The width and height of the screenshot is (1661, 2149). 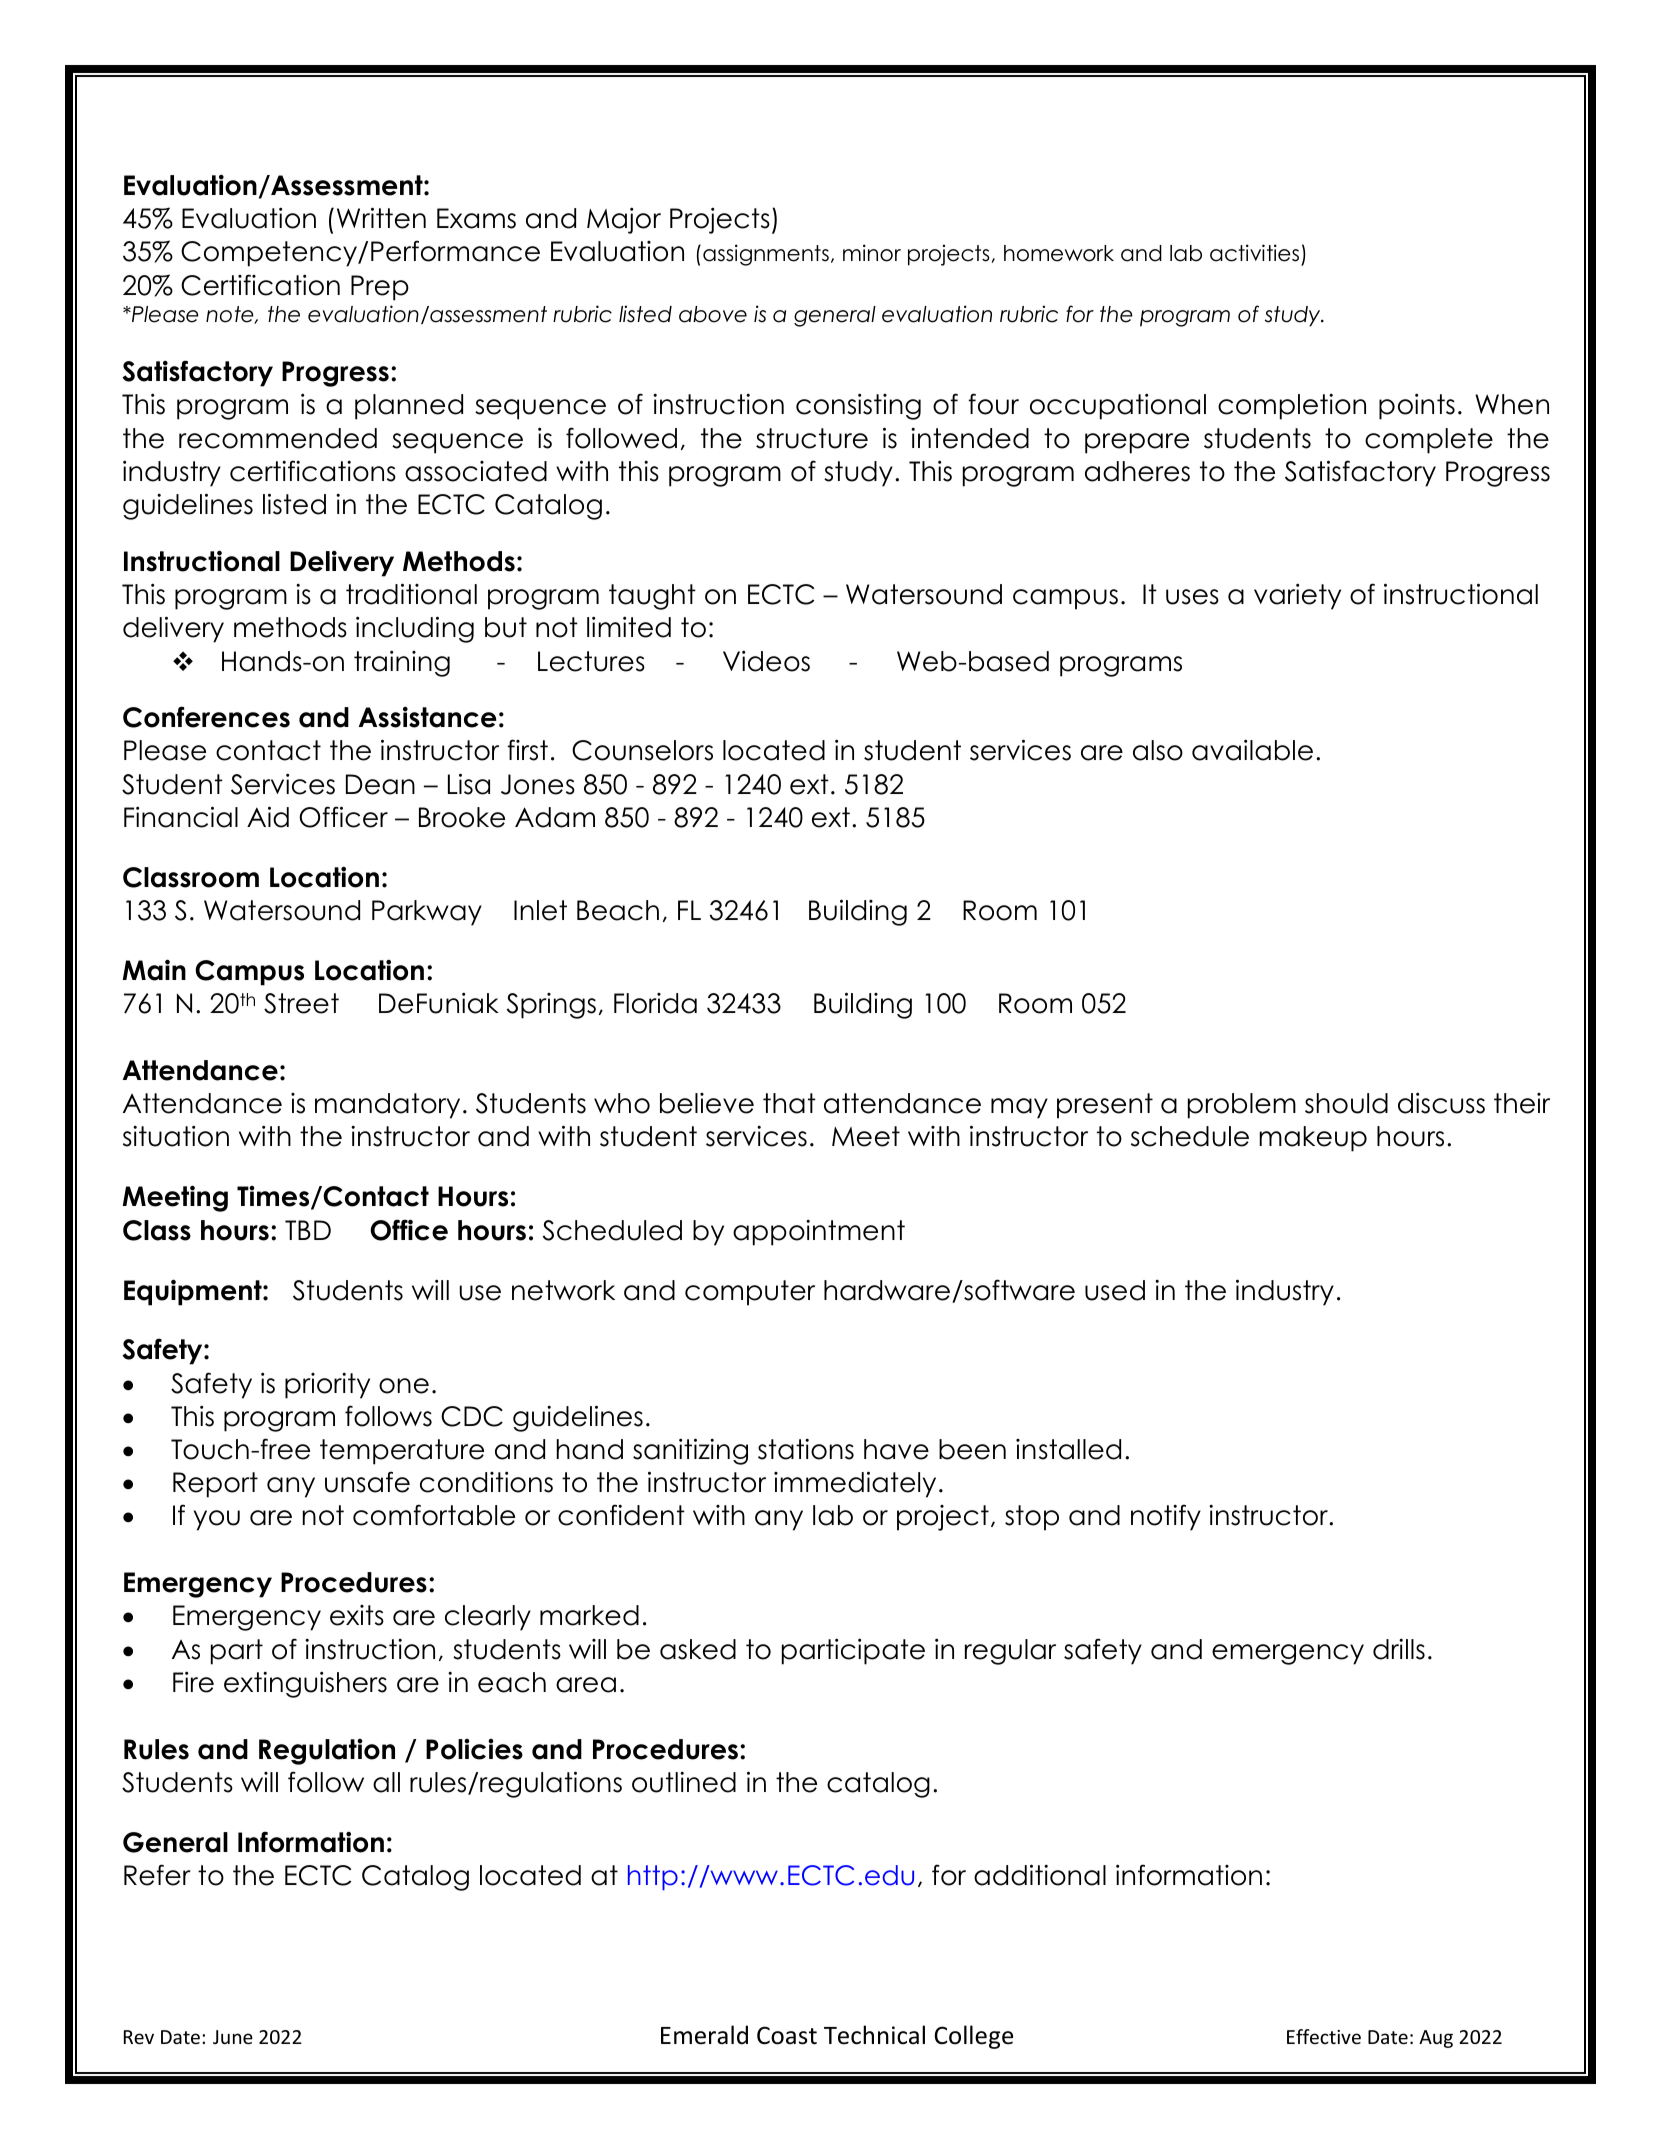 What do you see at coordinates (268, 817) in the screenshot?
I see `Aid` at bounding box center [268, 817].
